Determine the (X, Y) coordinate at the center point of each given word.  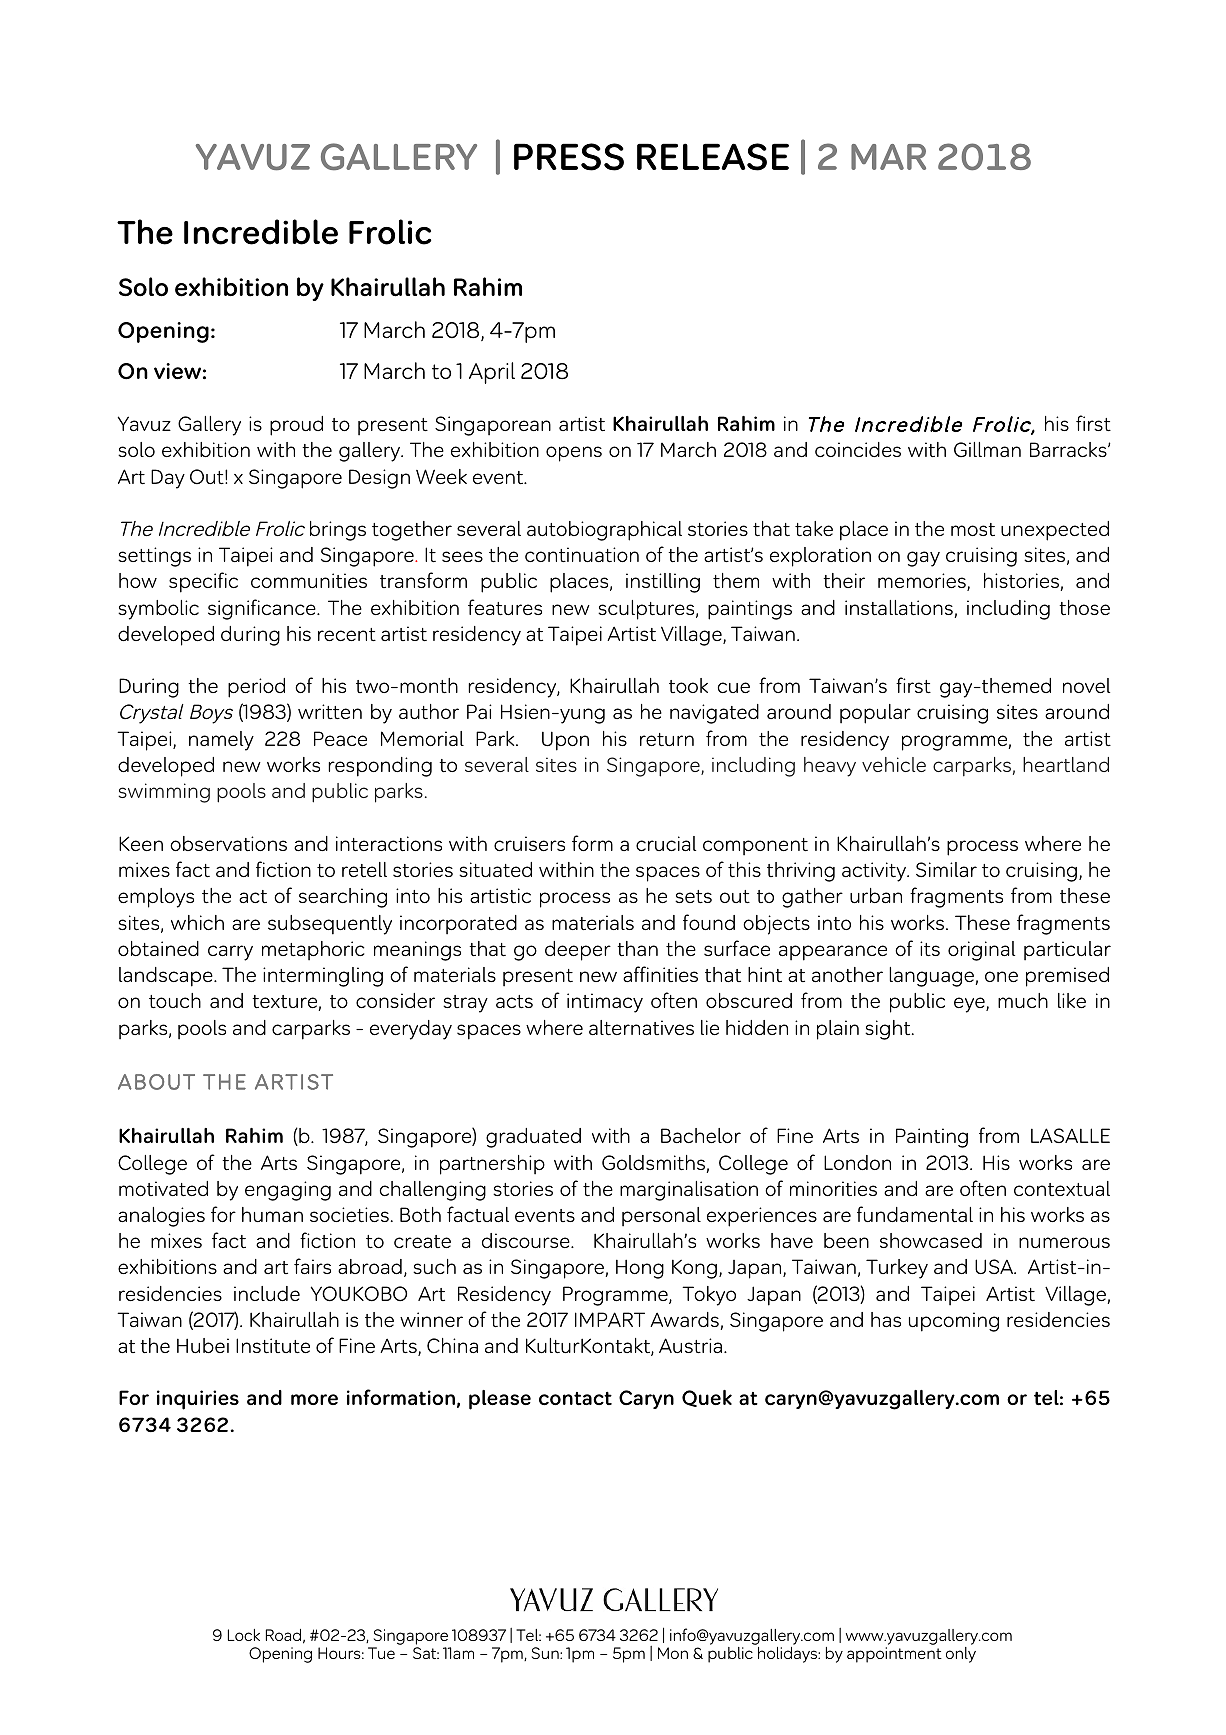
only (961, 1655)
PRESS (569, 157)
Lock (244, 1635)
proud (296, 426)
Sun (546, 1653)
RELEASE (713, 157)
